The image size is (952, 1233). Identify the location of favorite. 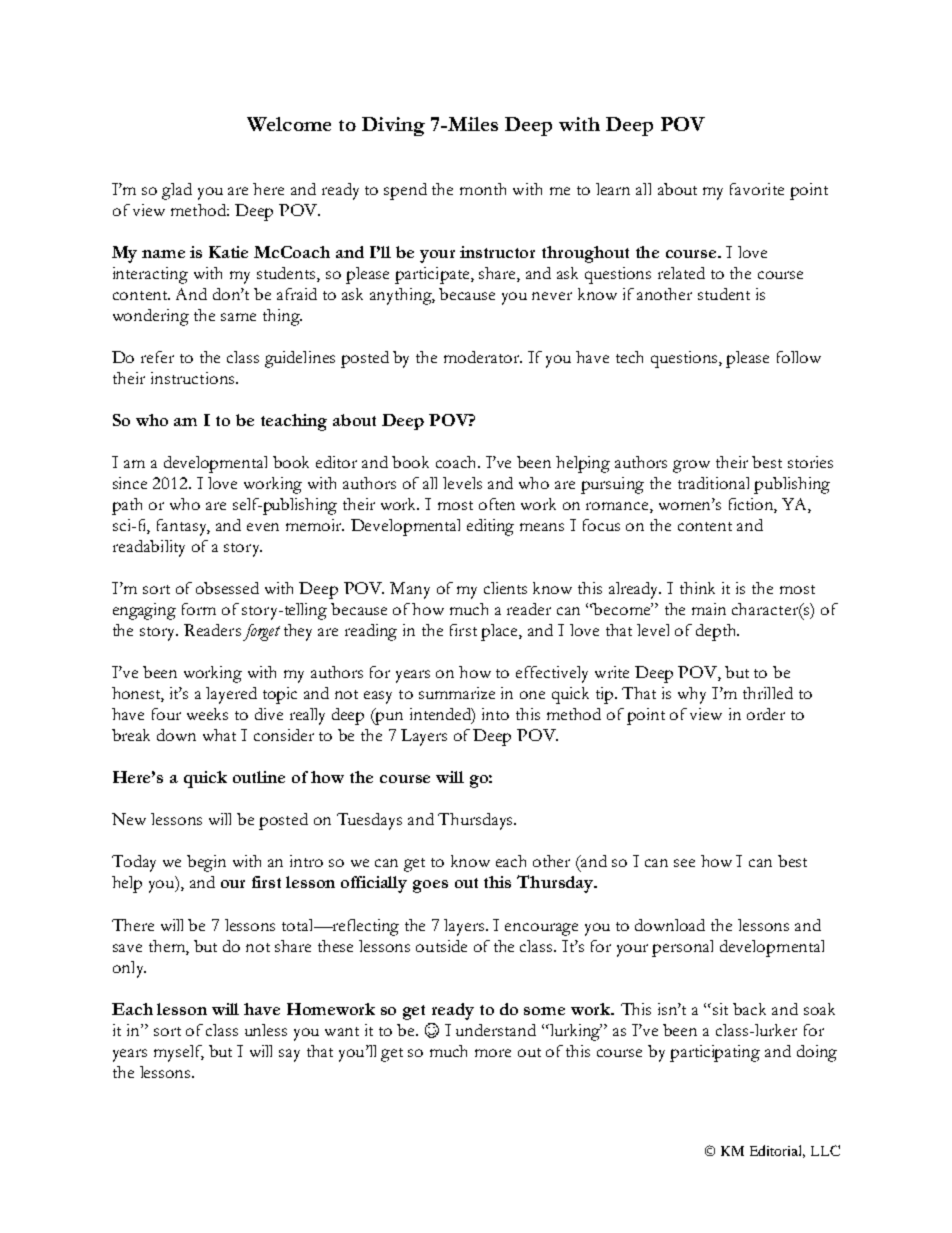
(757, 189).
